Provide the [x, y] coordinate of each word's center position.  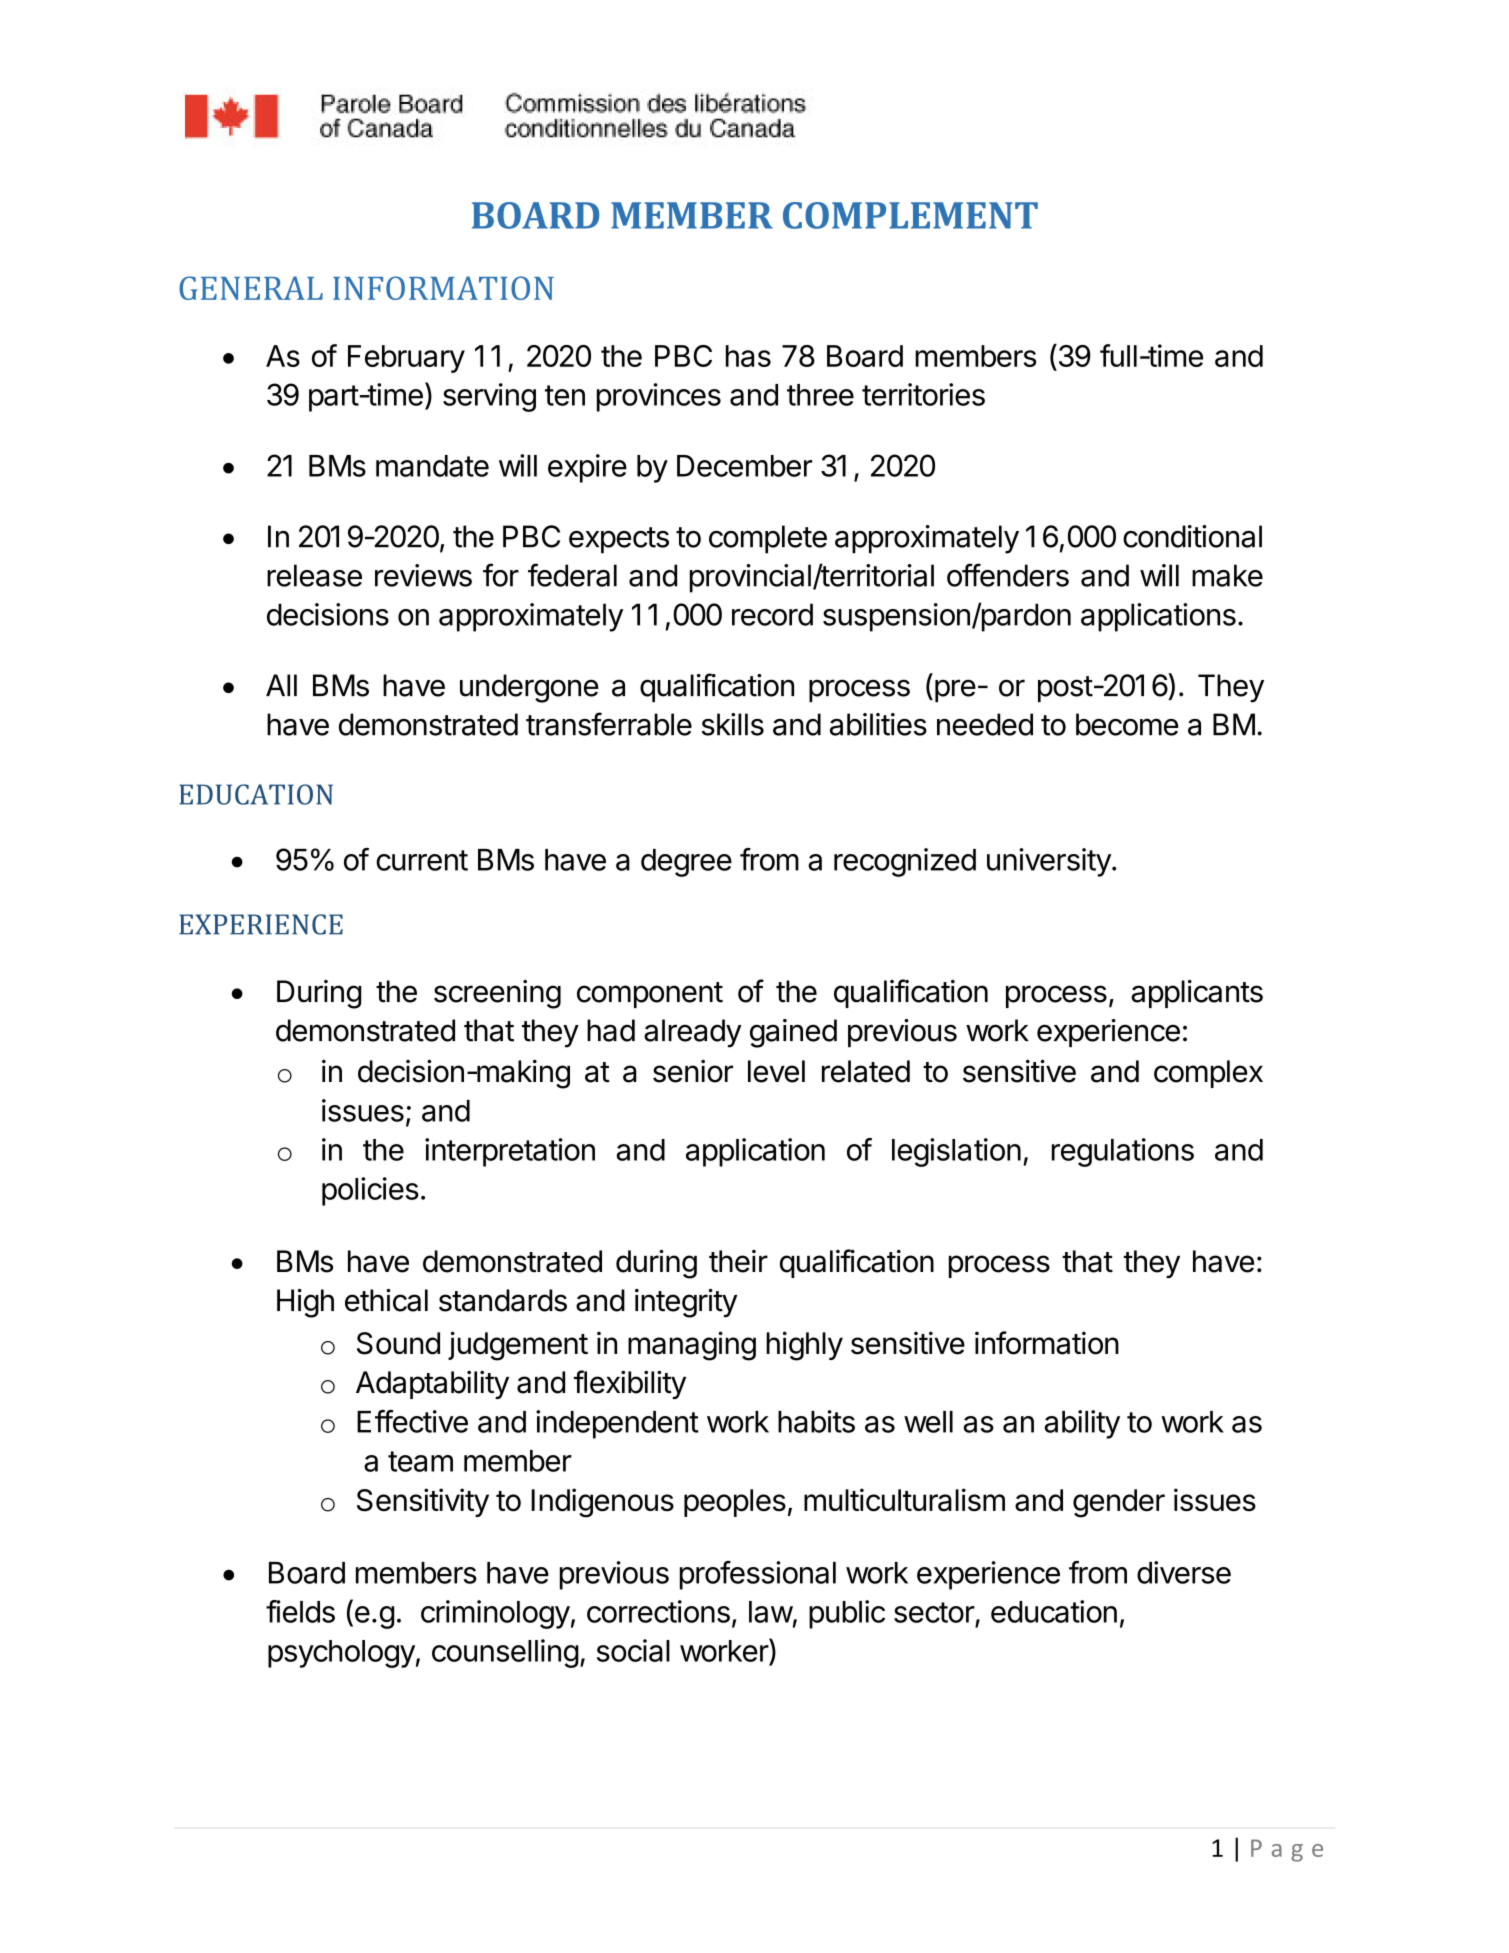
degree [686, 863]
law [771, 1612]
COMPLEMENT [910, 215]
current [422, 860]
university [1049, 862]
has [748, 356]
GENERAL [251, 288]
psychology [341, 1654]
